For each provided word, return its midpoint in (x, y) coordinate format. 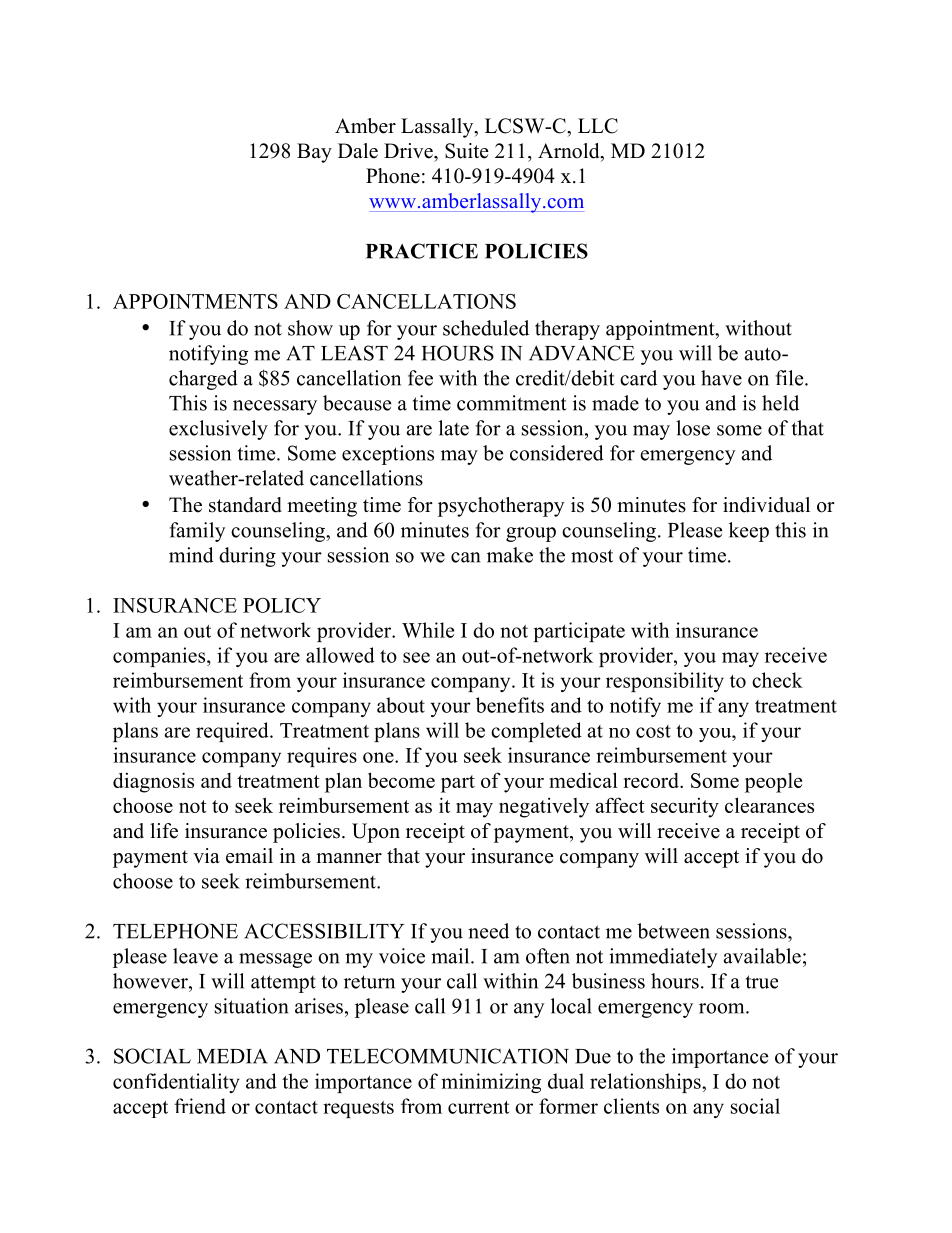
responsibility (665, 682)
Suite (467, 151)
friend (200, 1106)
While (428, 630)
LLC (598, 126)
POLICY (282, 605)
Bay (314, 153)
